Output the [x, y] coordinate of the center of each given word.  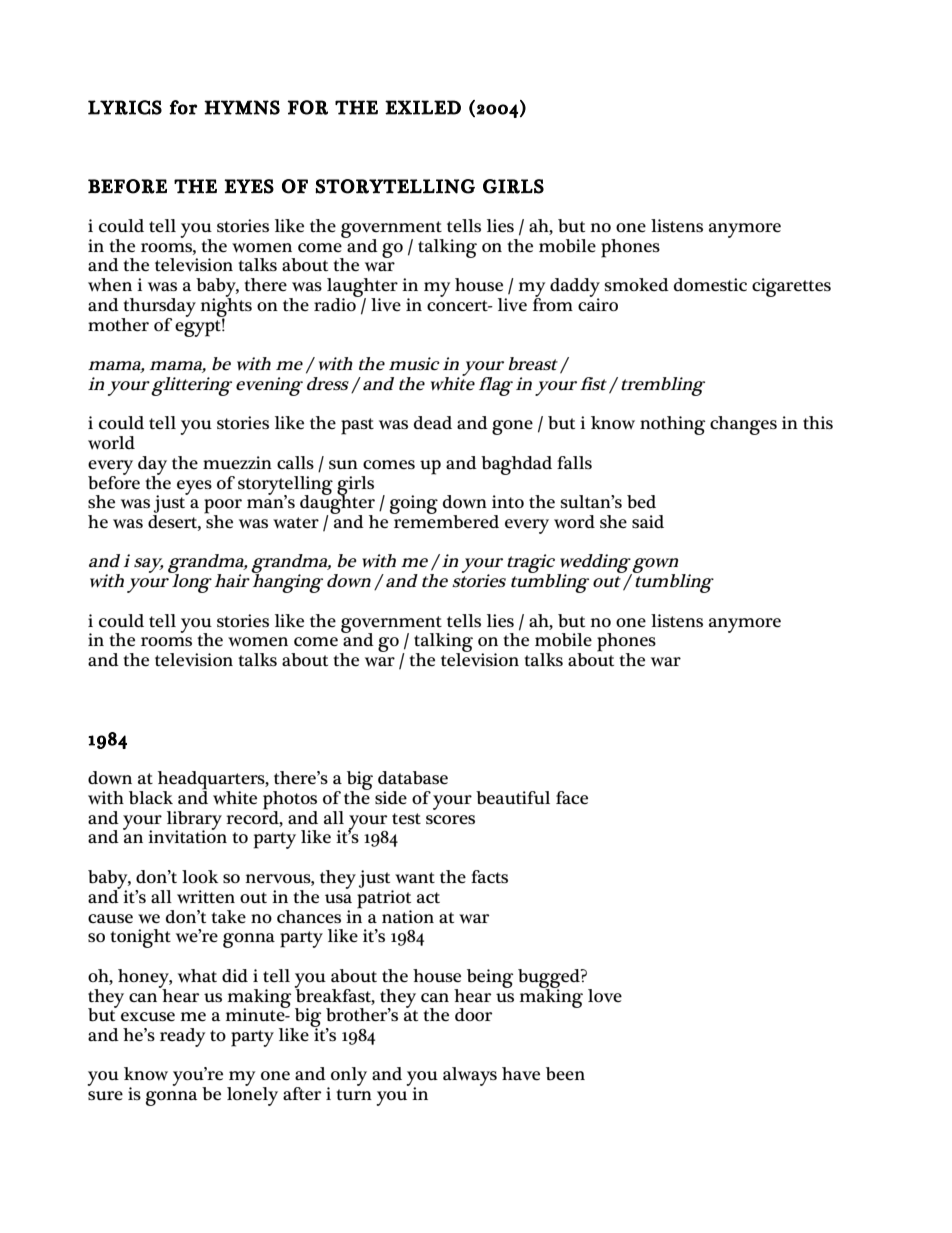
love [605, 995]
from [553, 303]
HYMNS [242, 107]
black [151, 798]
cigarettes [791, 287]
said [648, 521]
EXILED [423, 107]
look [200, 876]
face [572, 797]
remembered [445, 521]
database [413, 778]
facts [489, 876]
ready [182, 1037]
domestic [710, 284]
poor [223, 507]
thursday [158, 308]
